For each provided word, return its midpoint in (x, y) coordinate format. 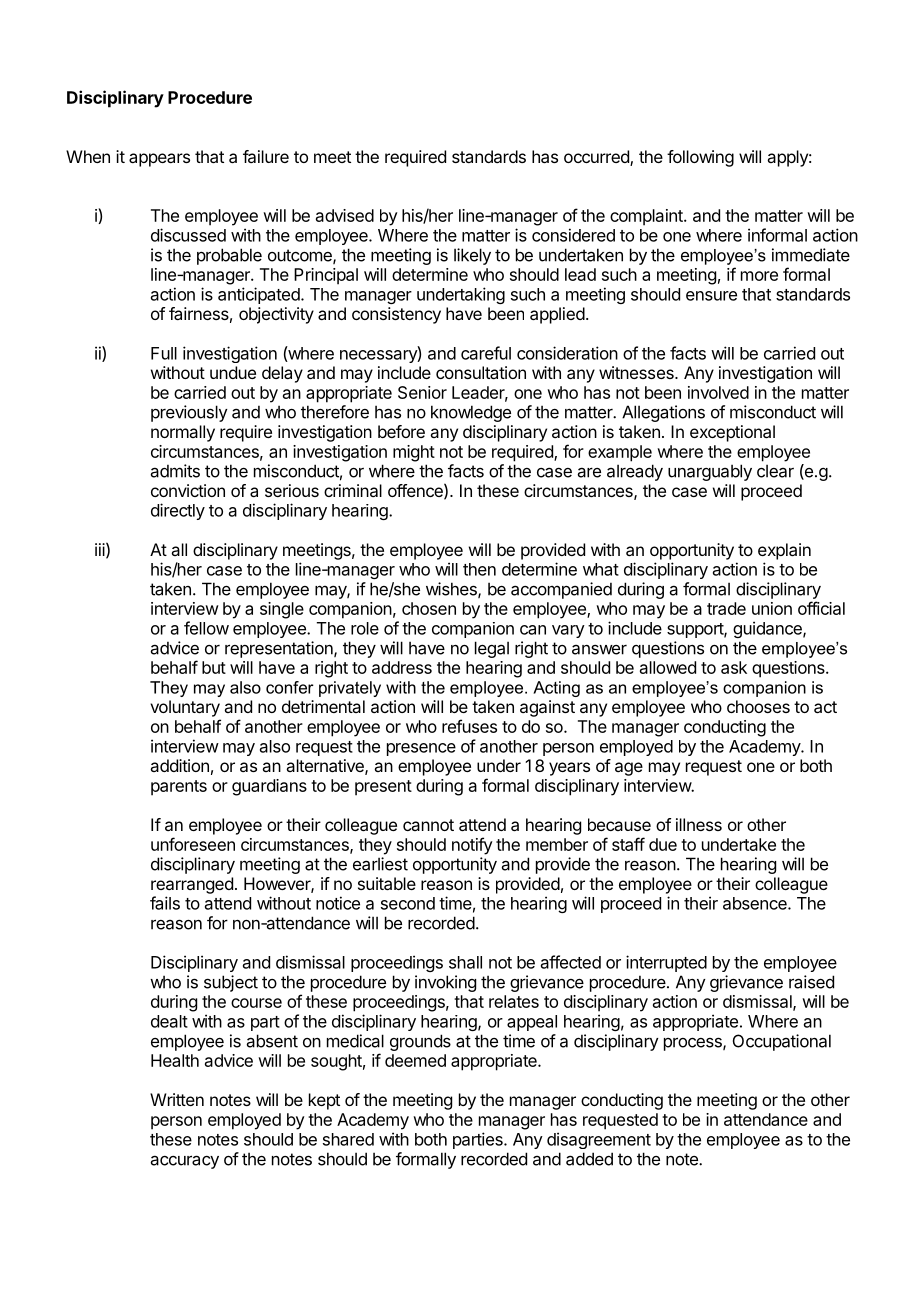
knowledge (471, 413)
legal (492, 649)
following (700, 158)
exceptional (732, 433)
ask (734, 667)
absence (756, 903)
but (214, 667)
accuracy (185, 1162)
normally (183, 433)
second (408, 903)
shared (348, 1139)
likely (472, 256)
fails (165, 903)
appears (159, 160)
